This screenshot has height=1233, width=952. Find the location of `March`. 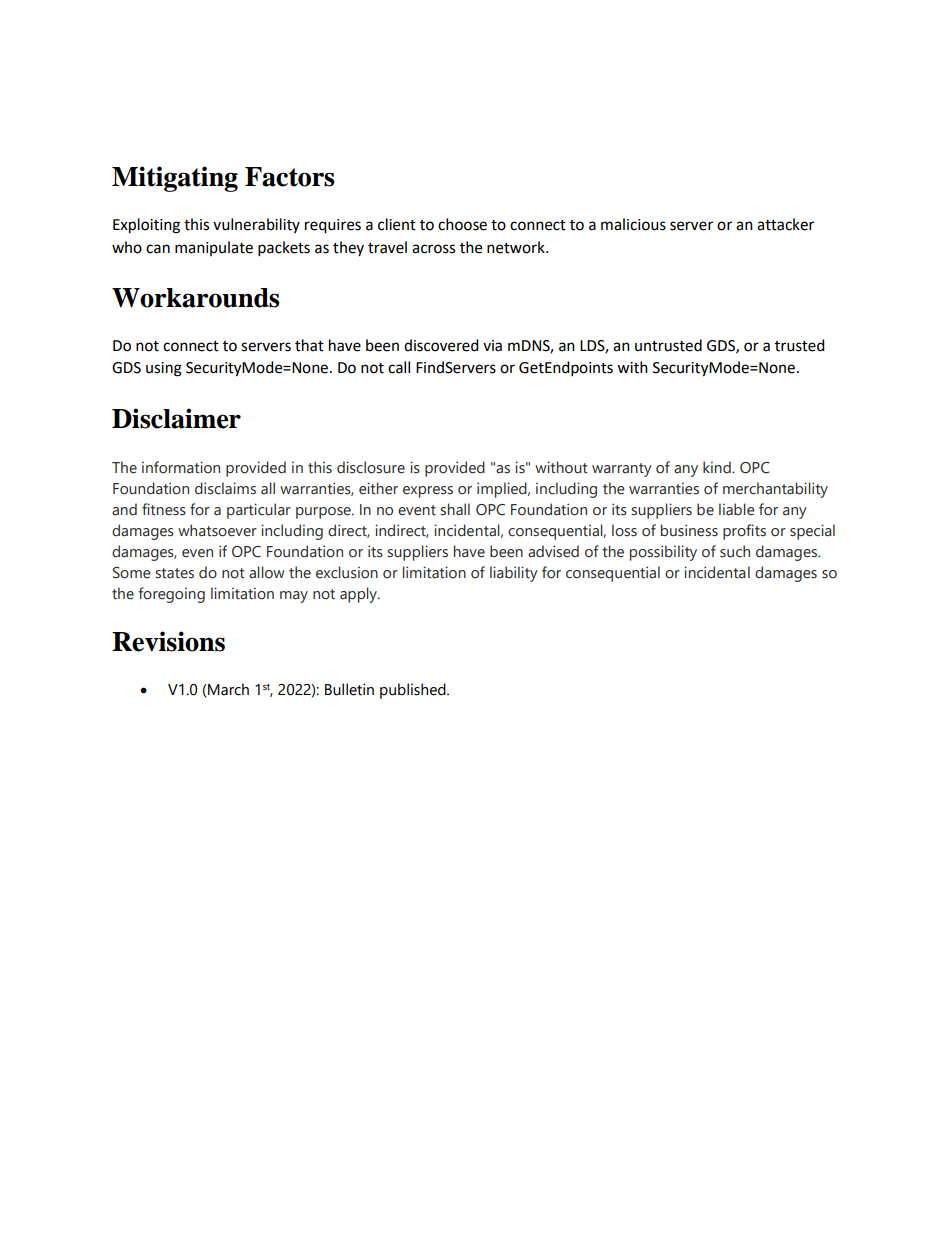

March is located at coordinates (227, 689).
